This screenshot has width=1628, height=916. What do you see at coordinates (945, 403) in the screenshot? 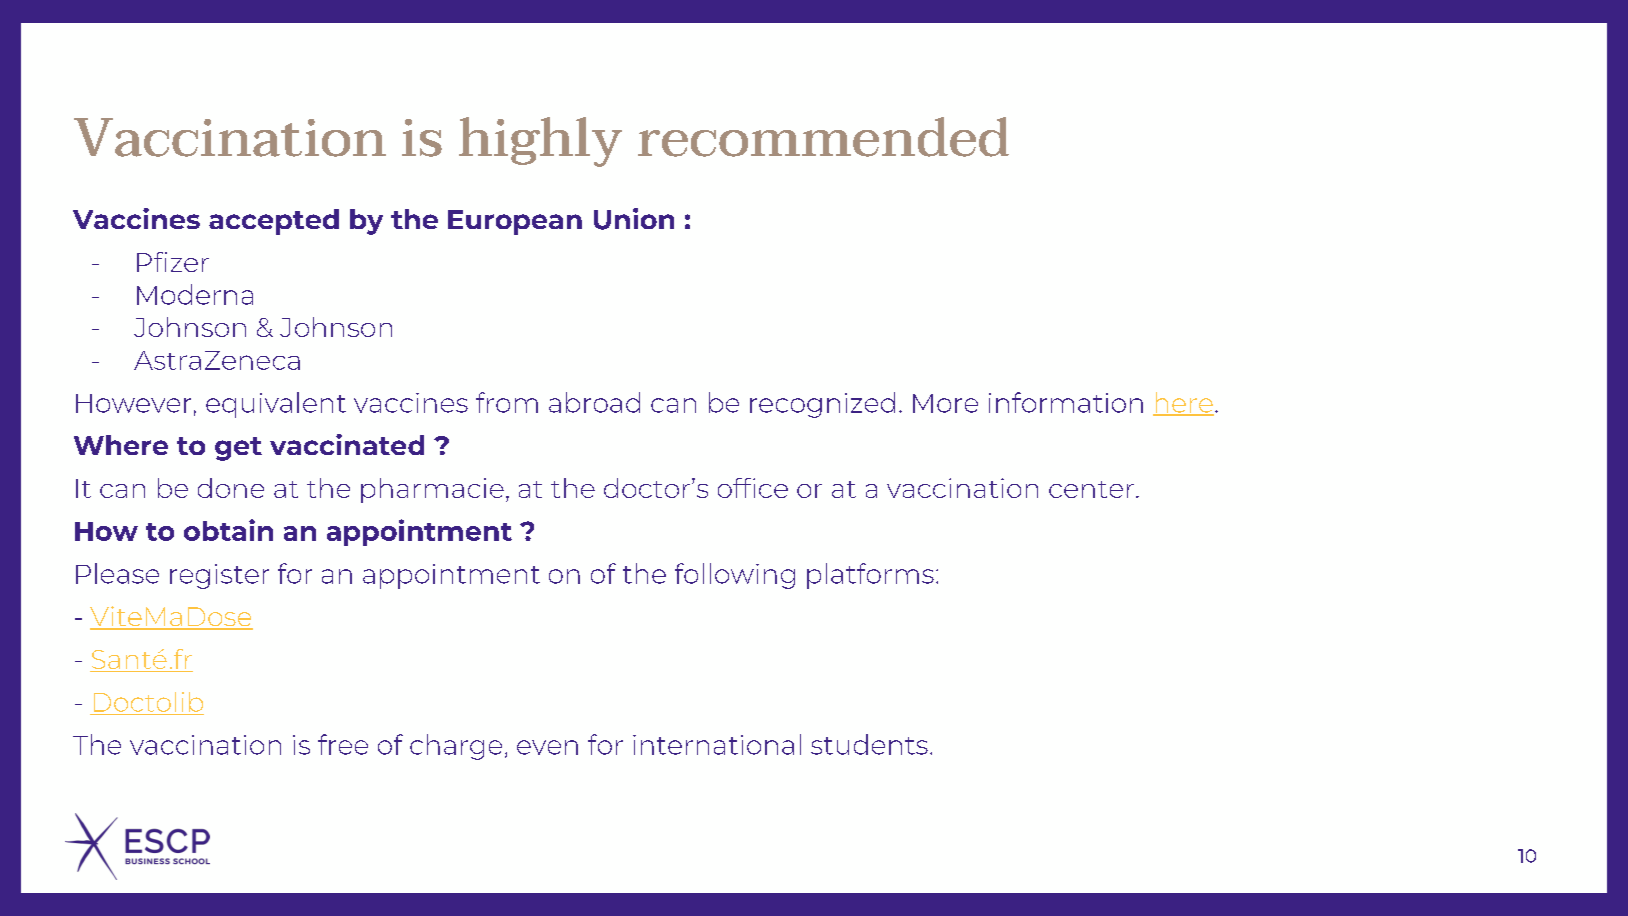
I see `More` at bounding box center [945, 403].
